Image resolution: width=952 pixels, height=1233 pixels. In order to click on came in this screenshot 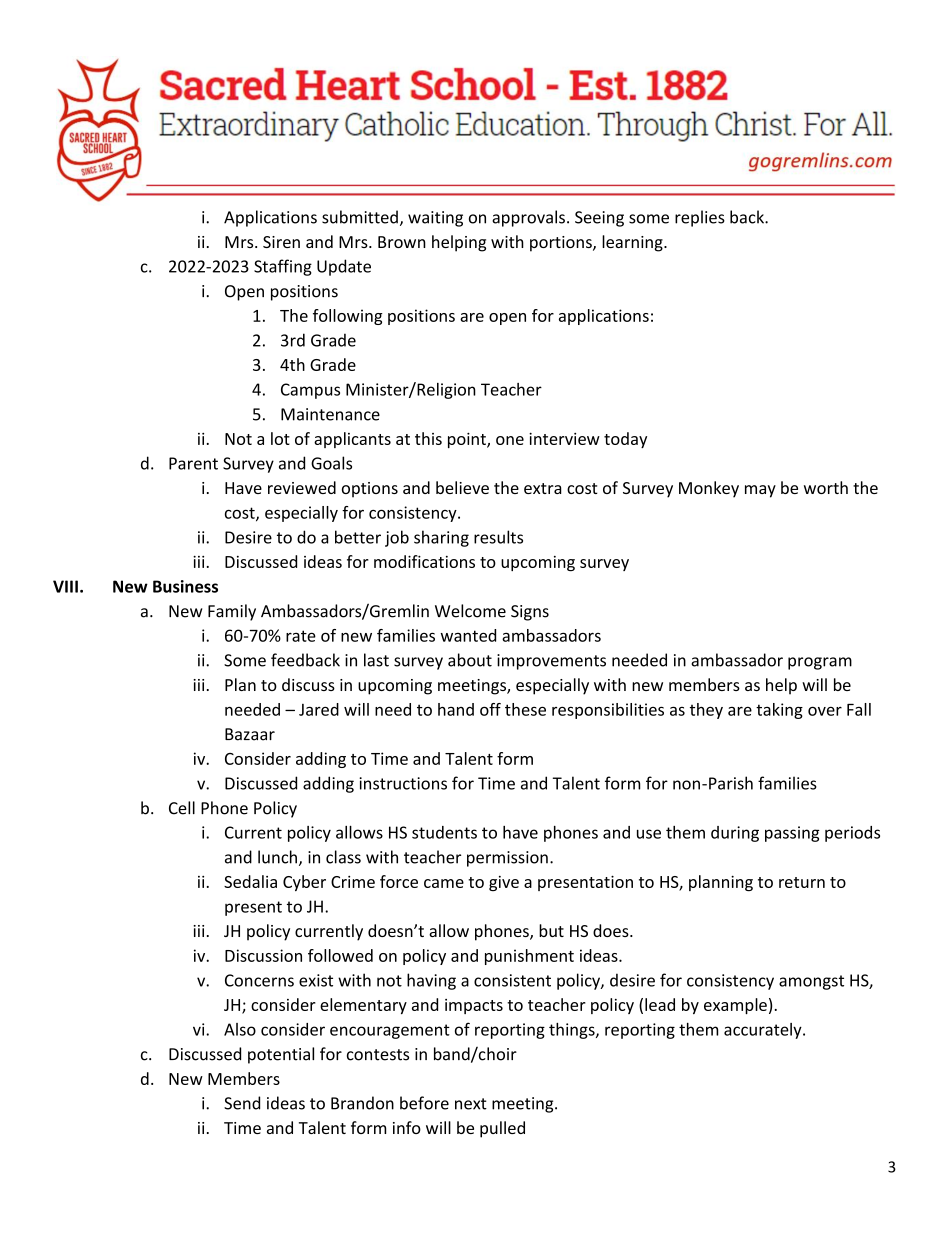, I will do `click(444, 883)`.
